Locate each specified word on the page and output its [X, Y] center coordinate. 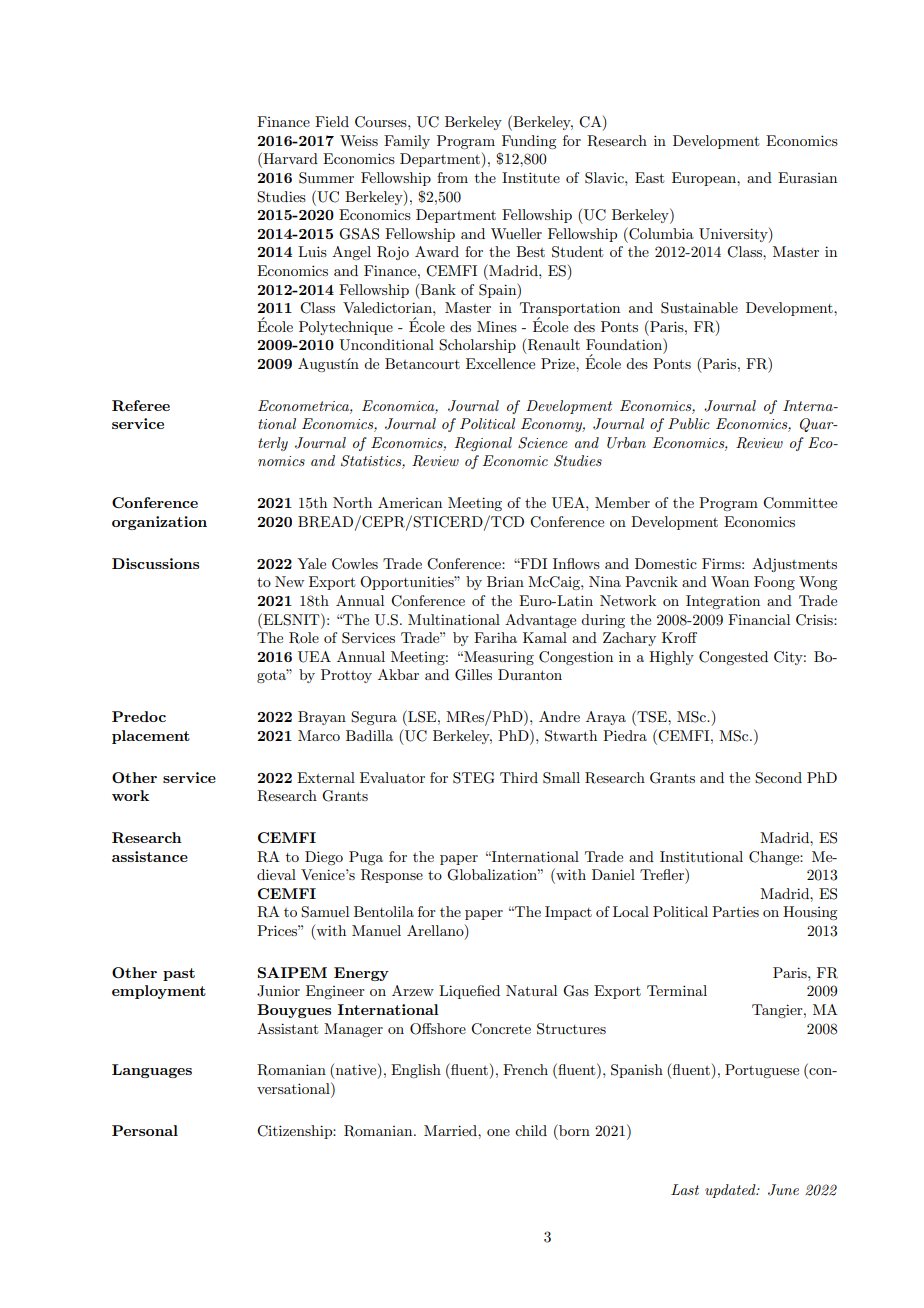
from [452, 177]
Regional [483, 444]
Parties [735, 911]
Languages [152, 1071]
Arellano [436, 932]
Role [304, 638]
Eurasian [807, 177]
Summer [326, 178]
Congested [733, 658]
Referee [141, 405]
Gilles [473, 675]
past [179, 974]
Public [689, 423]
